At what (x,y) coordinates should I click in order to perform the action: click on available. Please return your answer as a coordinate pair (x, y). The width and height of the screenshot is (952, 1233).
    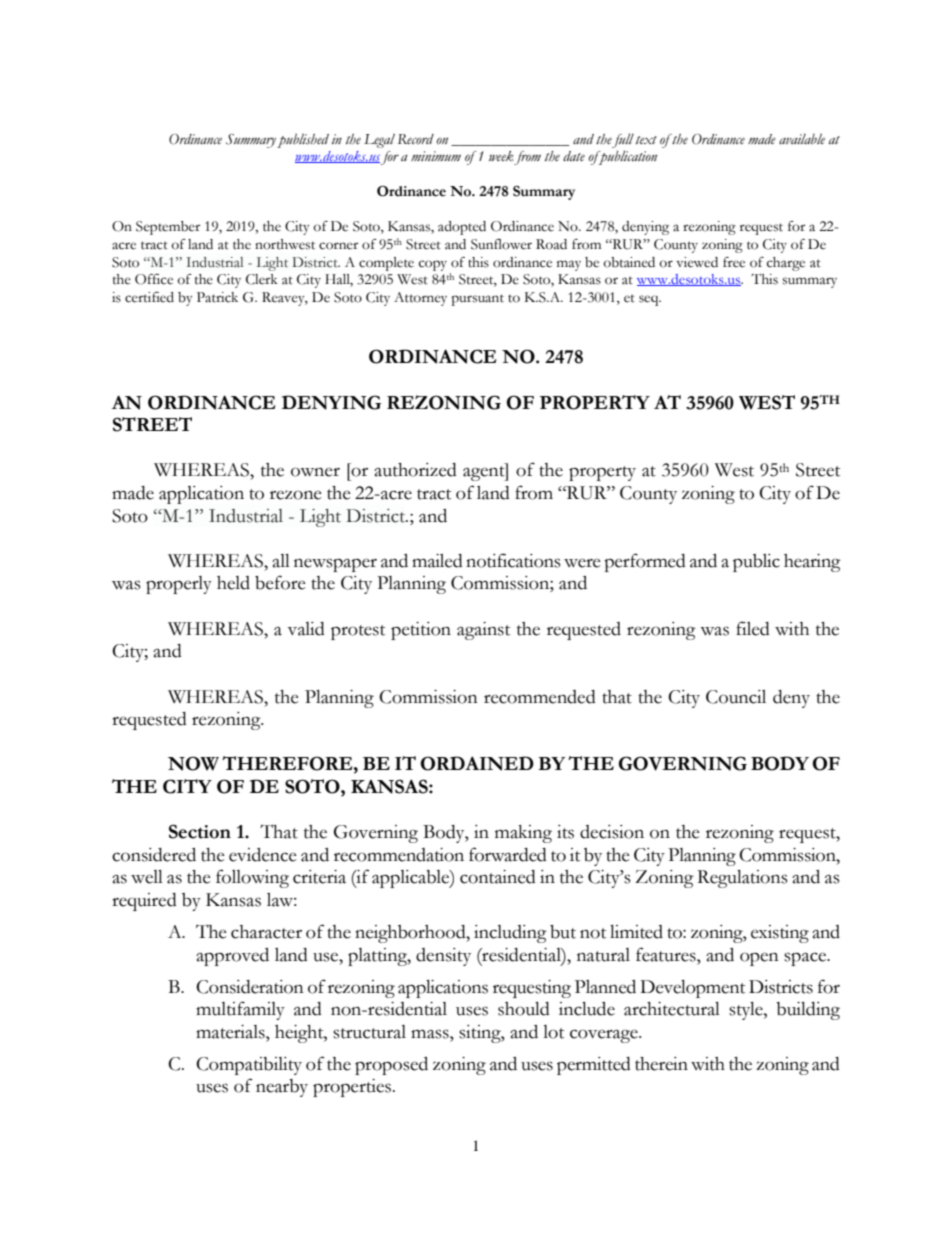
    Looking at the image, I should click on (802, 139).
